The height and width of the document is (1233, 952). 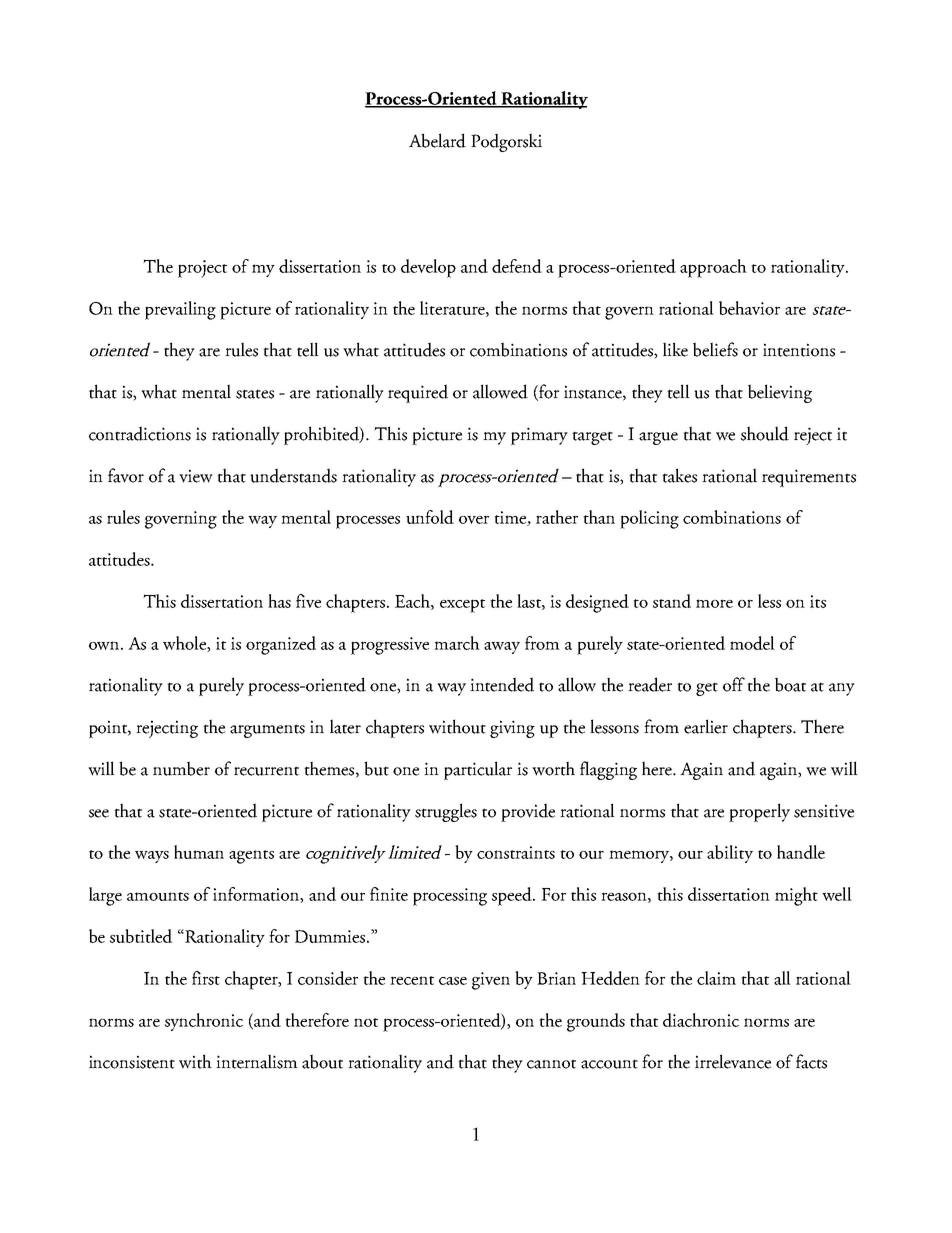 What do you see at coordinates (279, 601) in the document?
I see `has` at bounding box center [279, 601].
